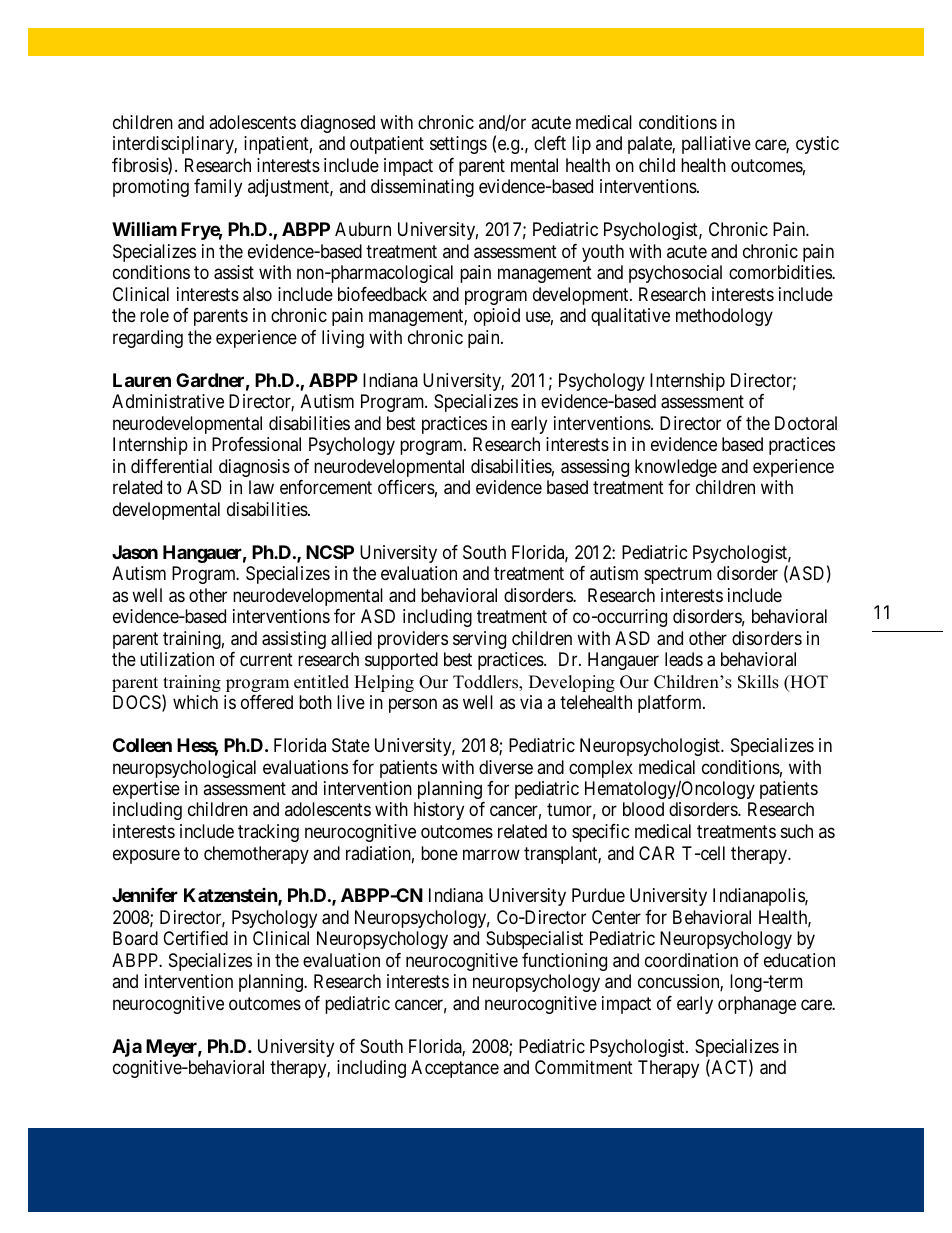  I want to click on diverse, so click(506, 767).
